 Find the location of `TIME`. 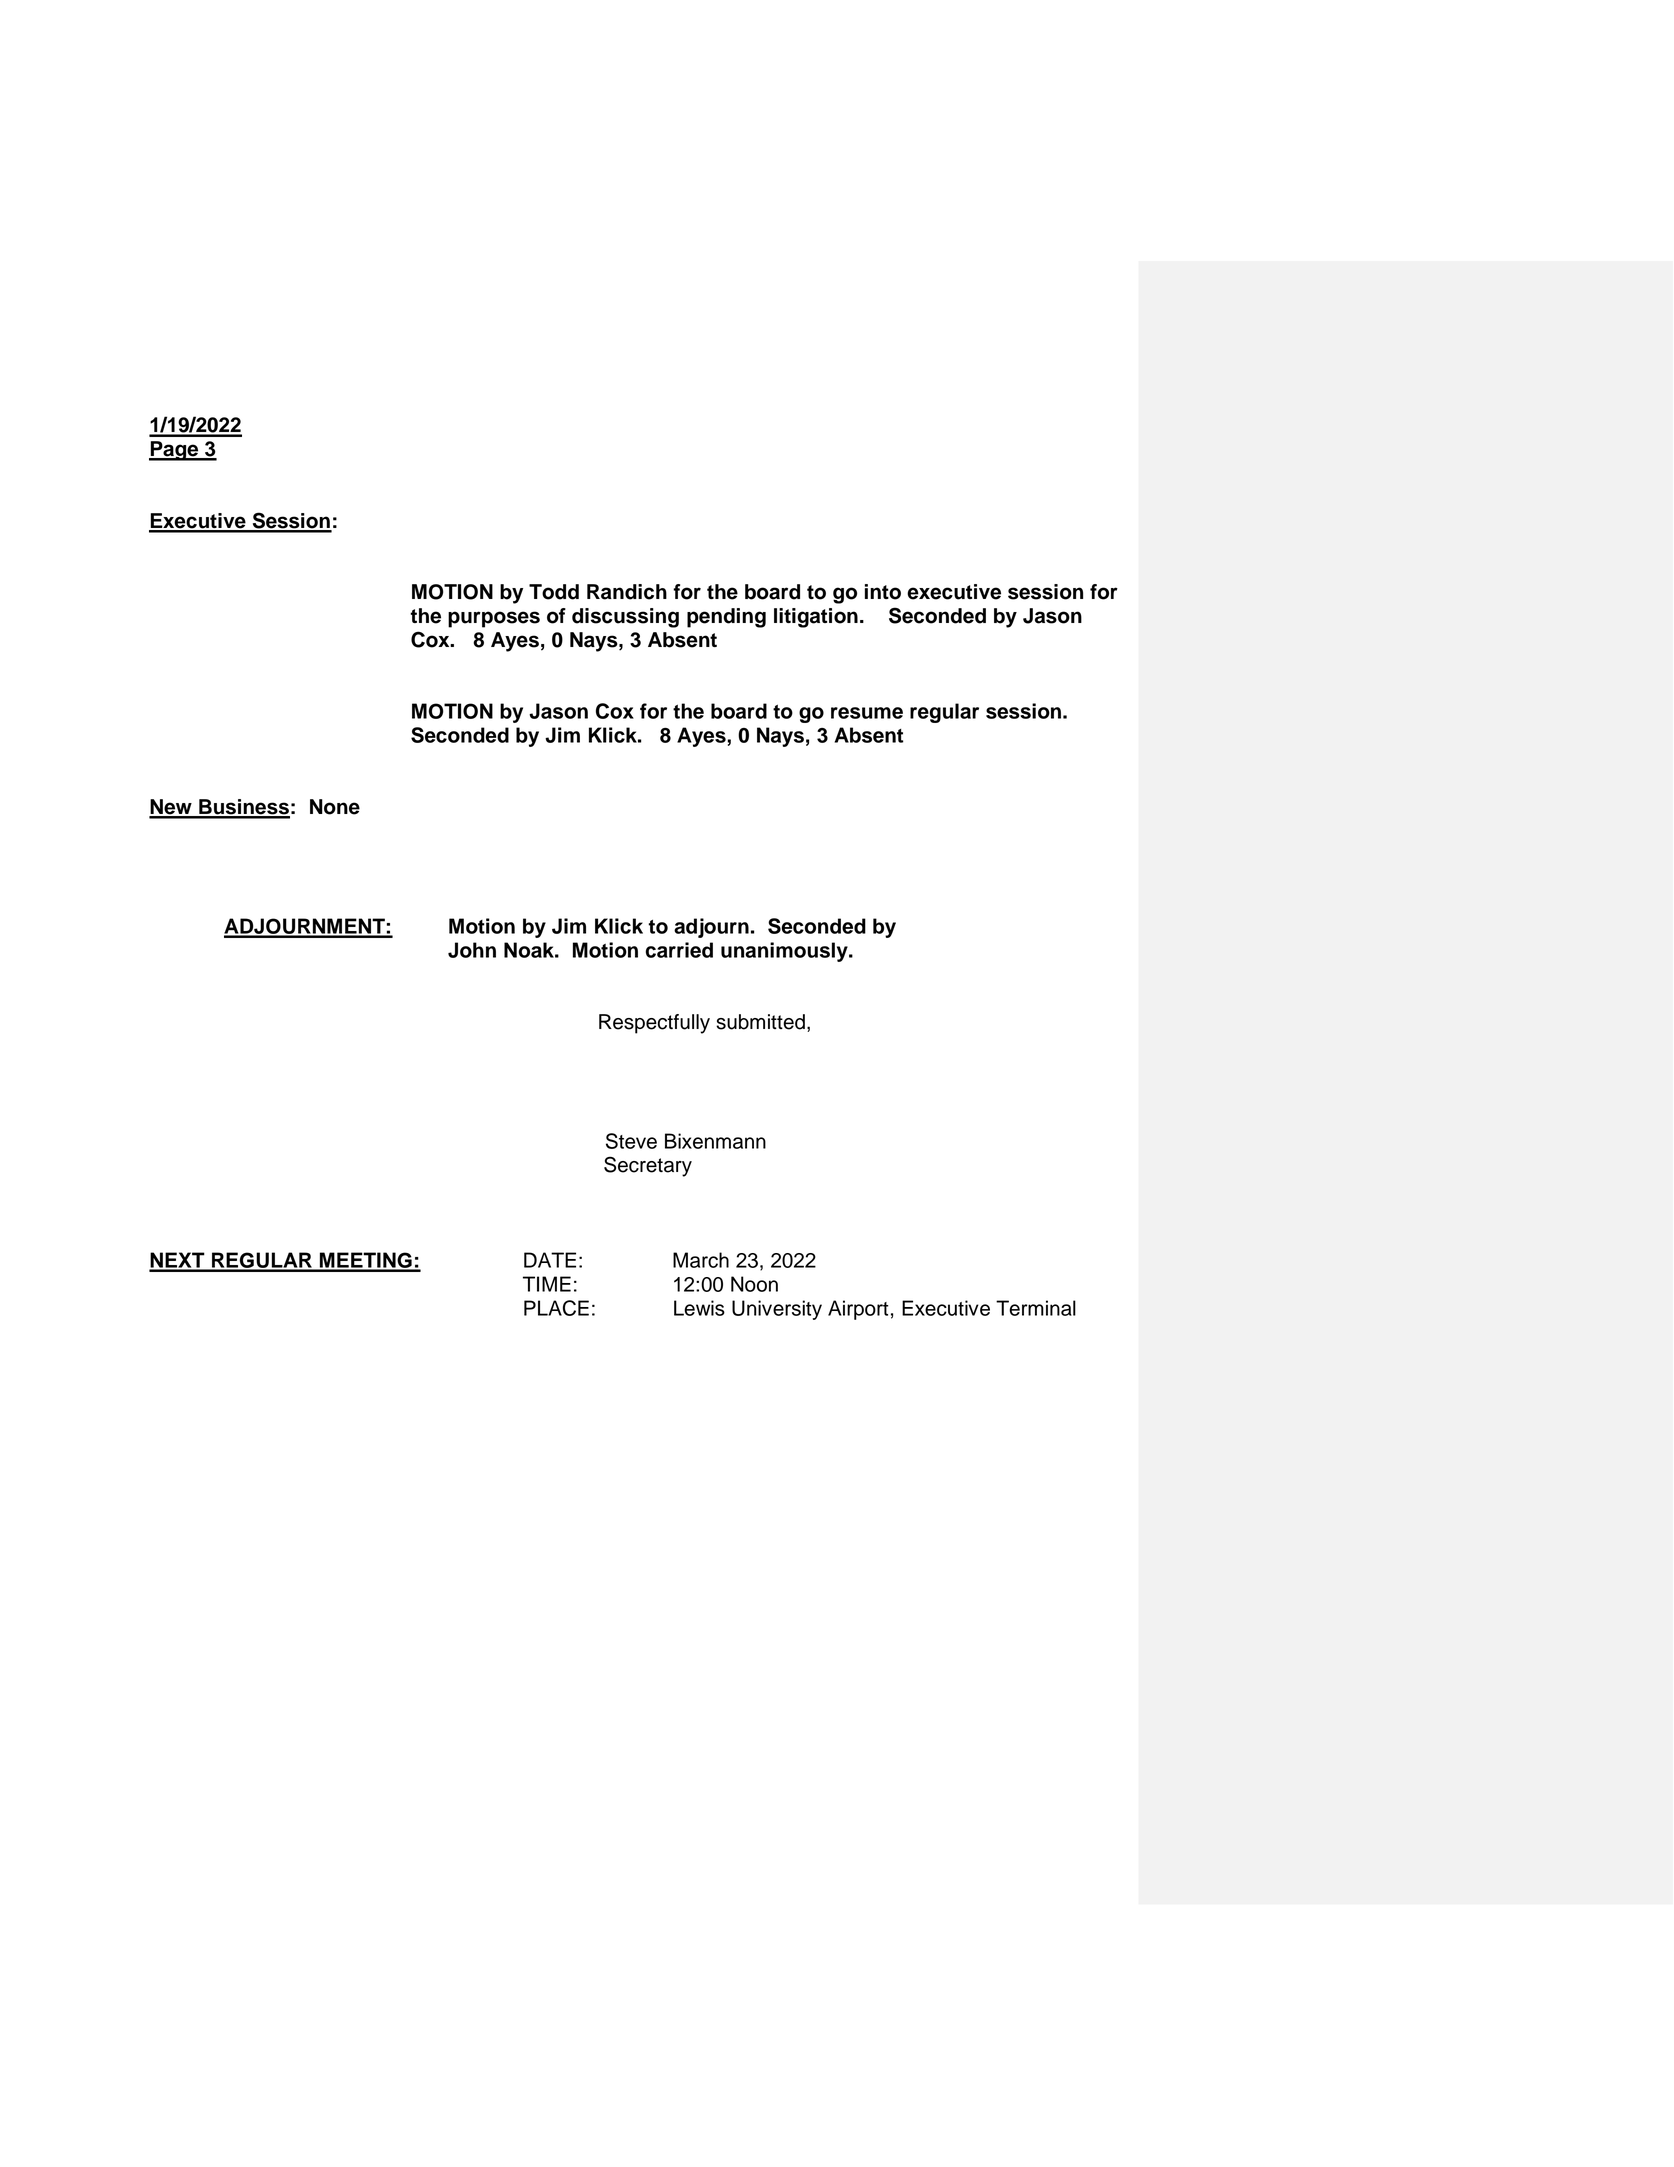

TIME is located at coordinates (547, 1284).
